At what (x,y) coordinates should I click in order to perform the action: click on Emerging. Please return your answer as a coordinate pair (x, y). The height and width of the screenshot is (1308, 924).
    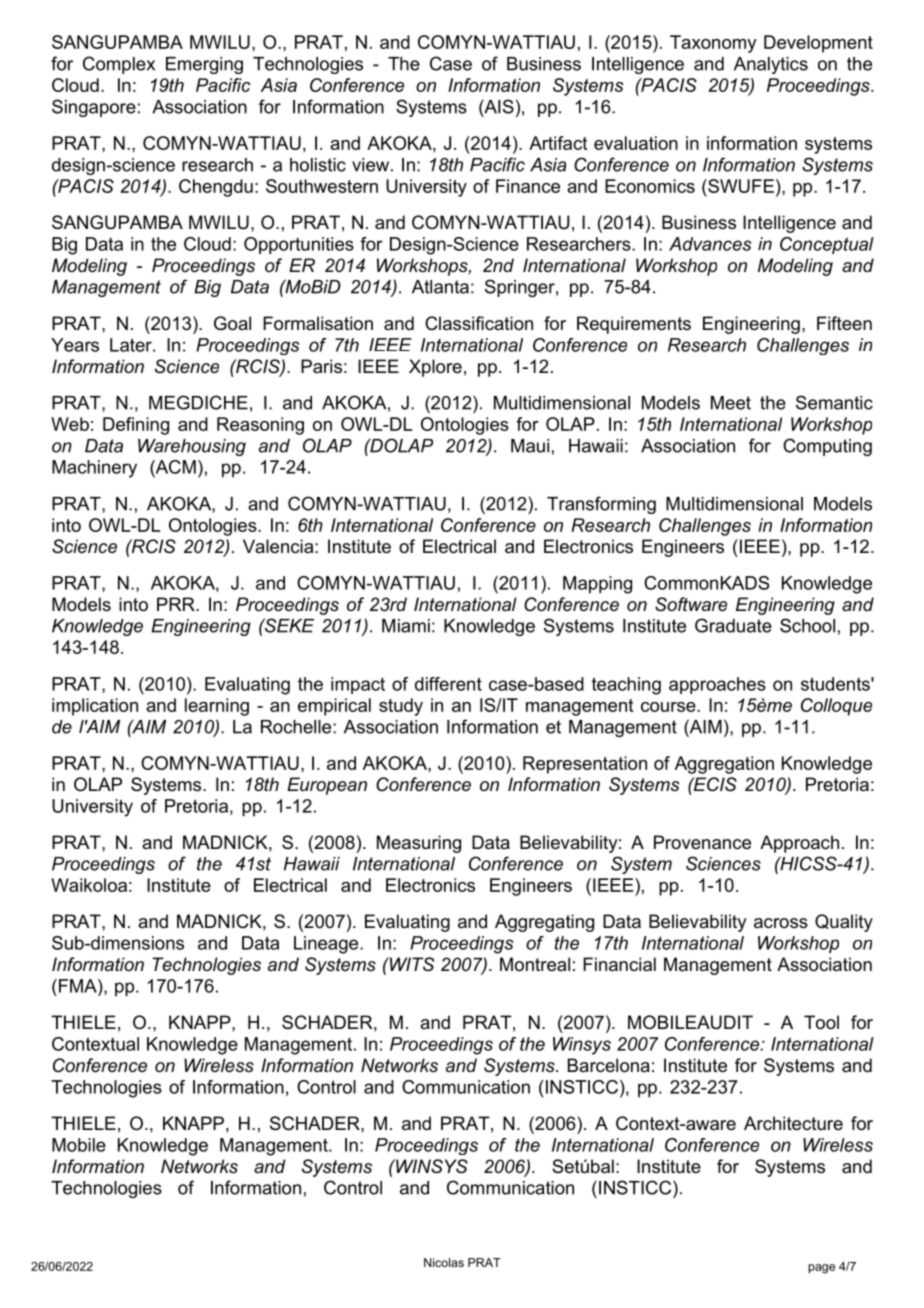
    Looking at the image, I should click on (204, 65).
